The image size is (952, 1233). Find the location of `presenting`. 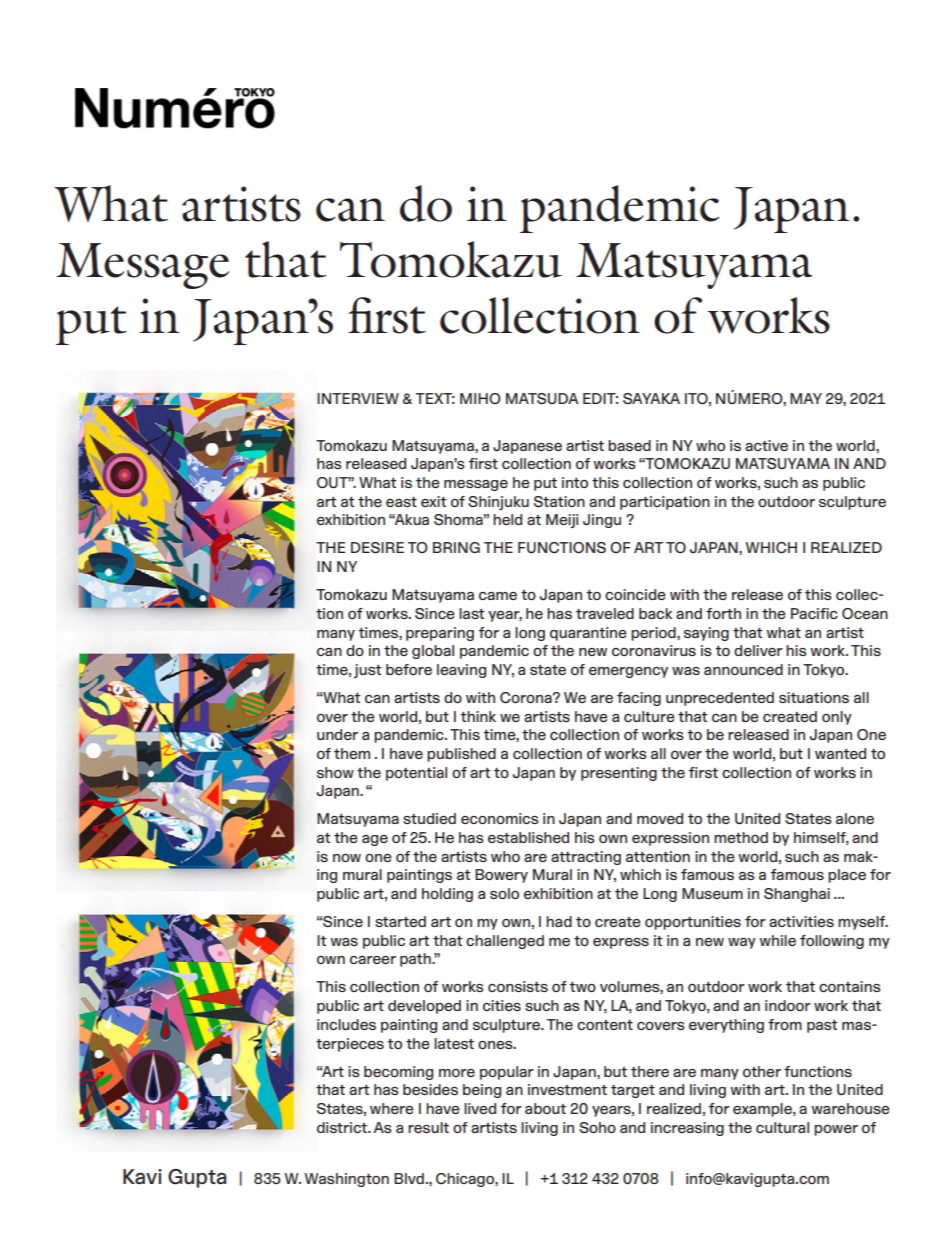

presenting is located at coordinates (619, 774).
